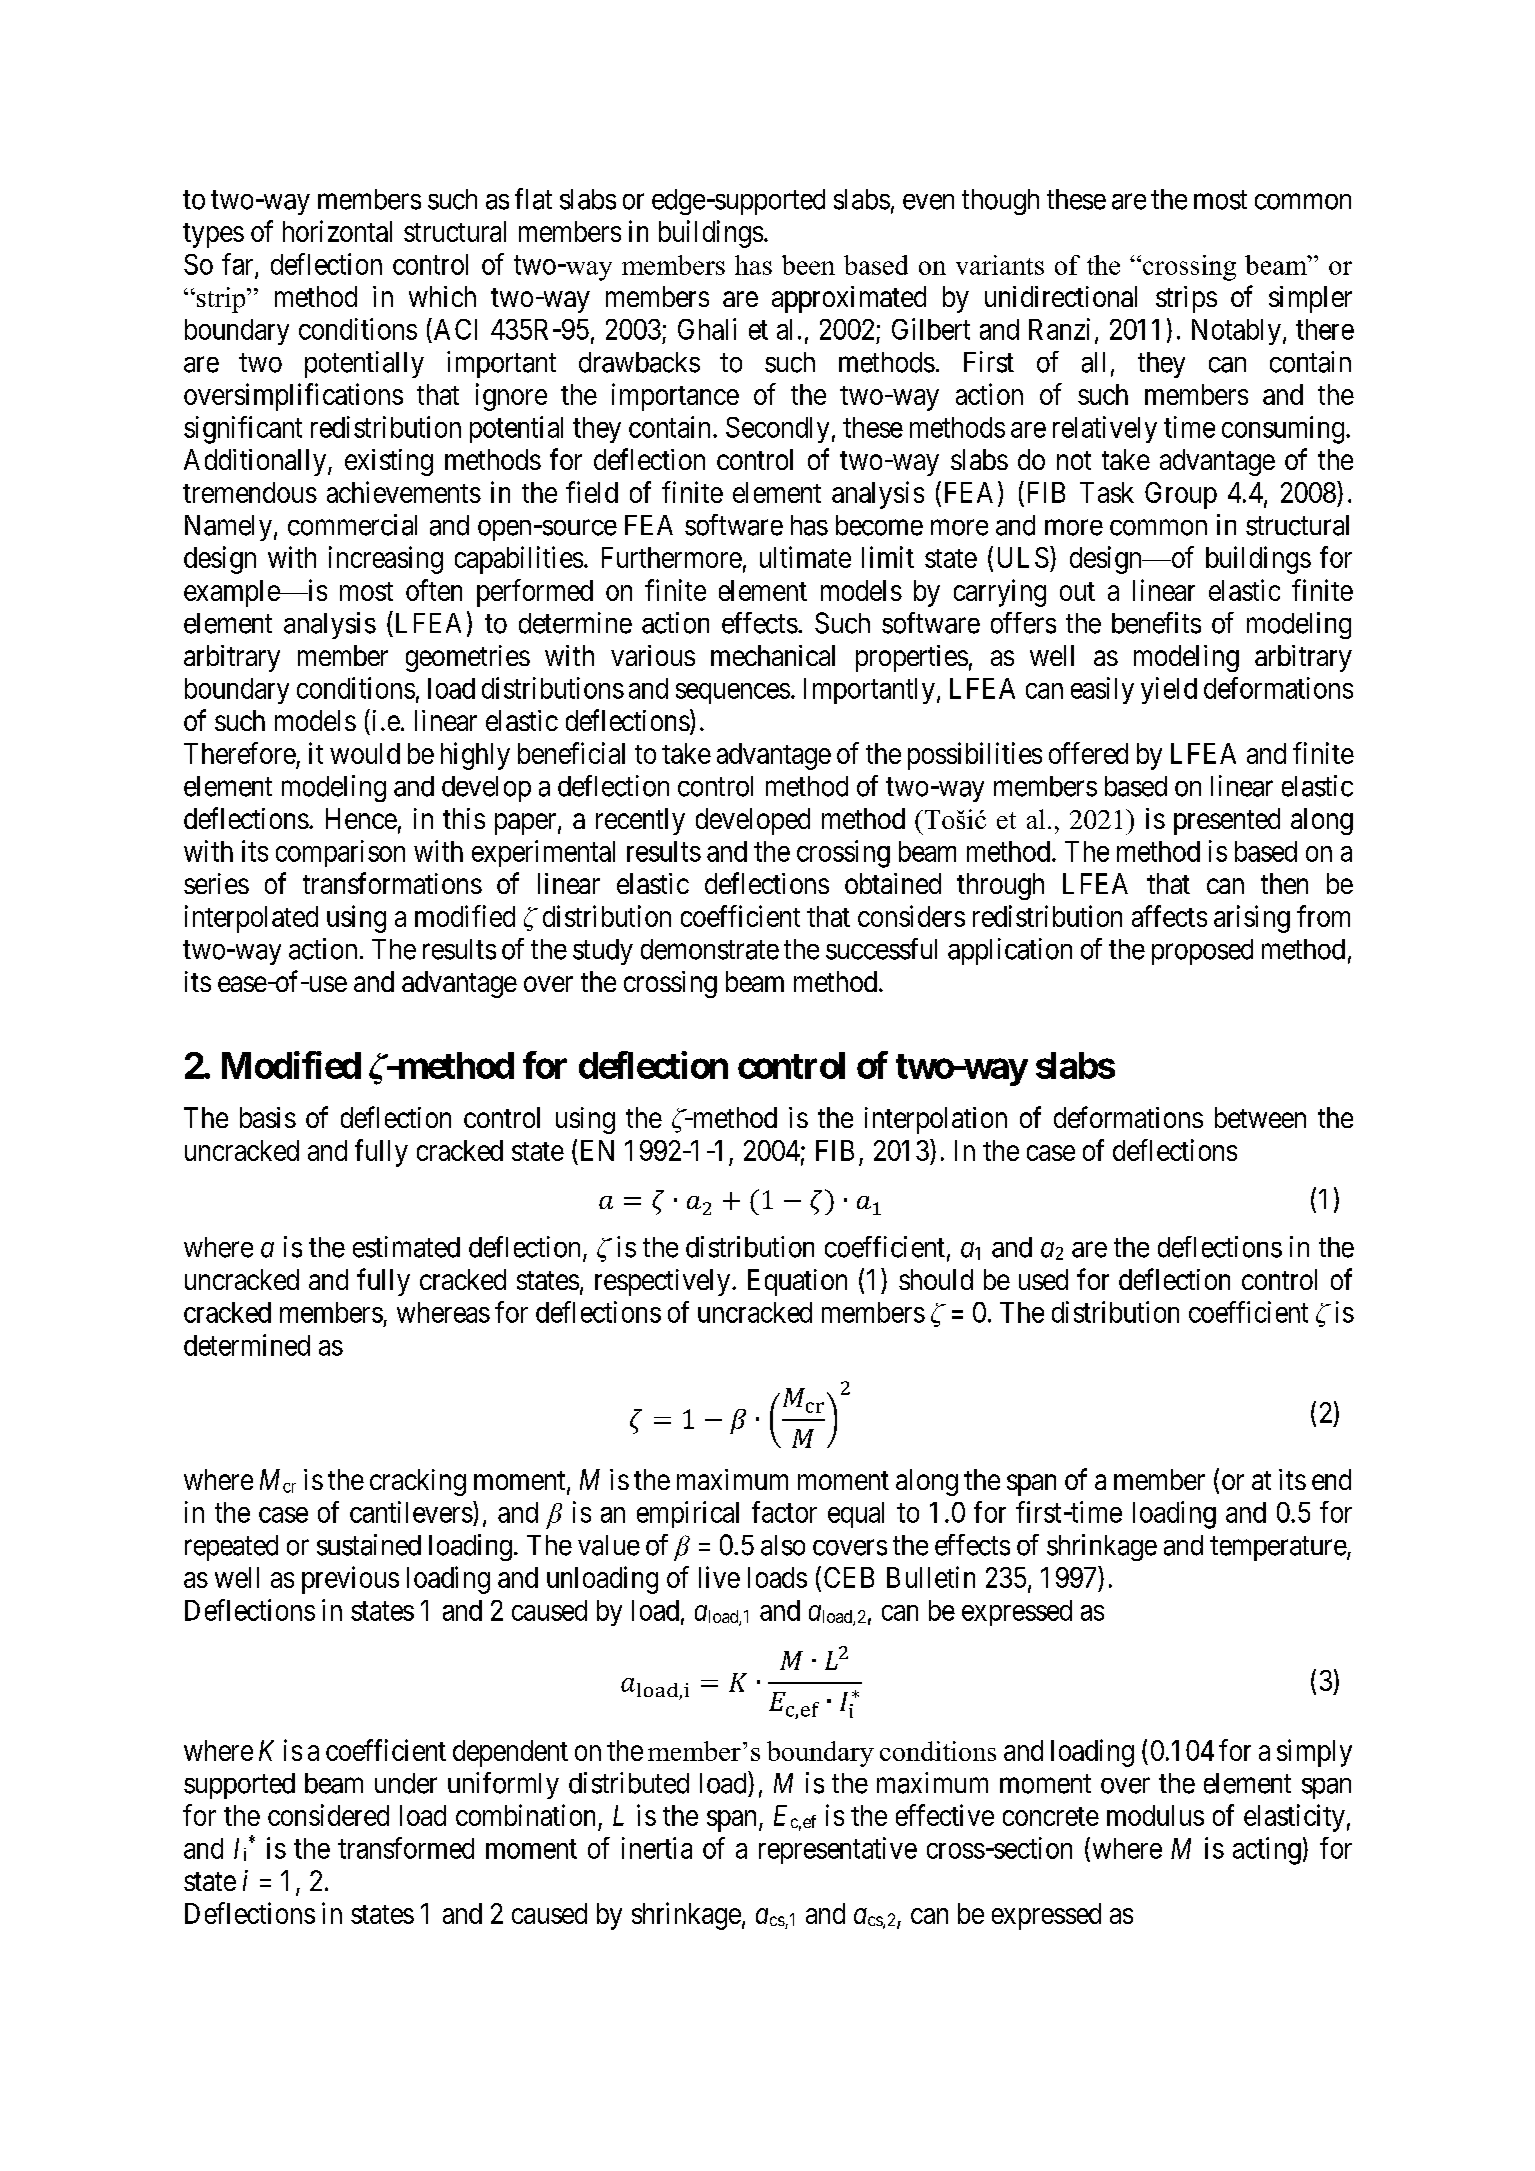 The image size is (1535, 2171). I want to click on considered, so click(328, 1815).
